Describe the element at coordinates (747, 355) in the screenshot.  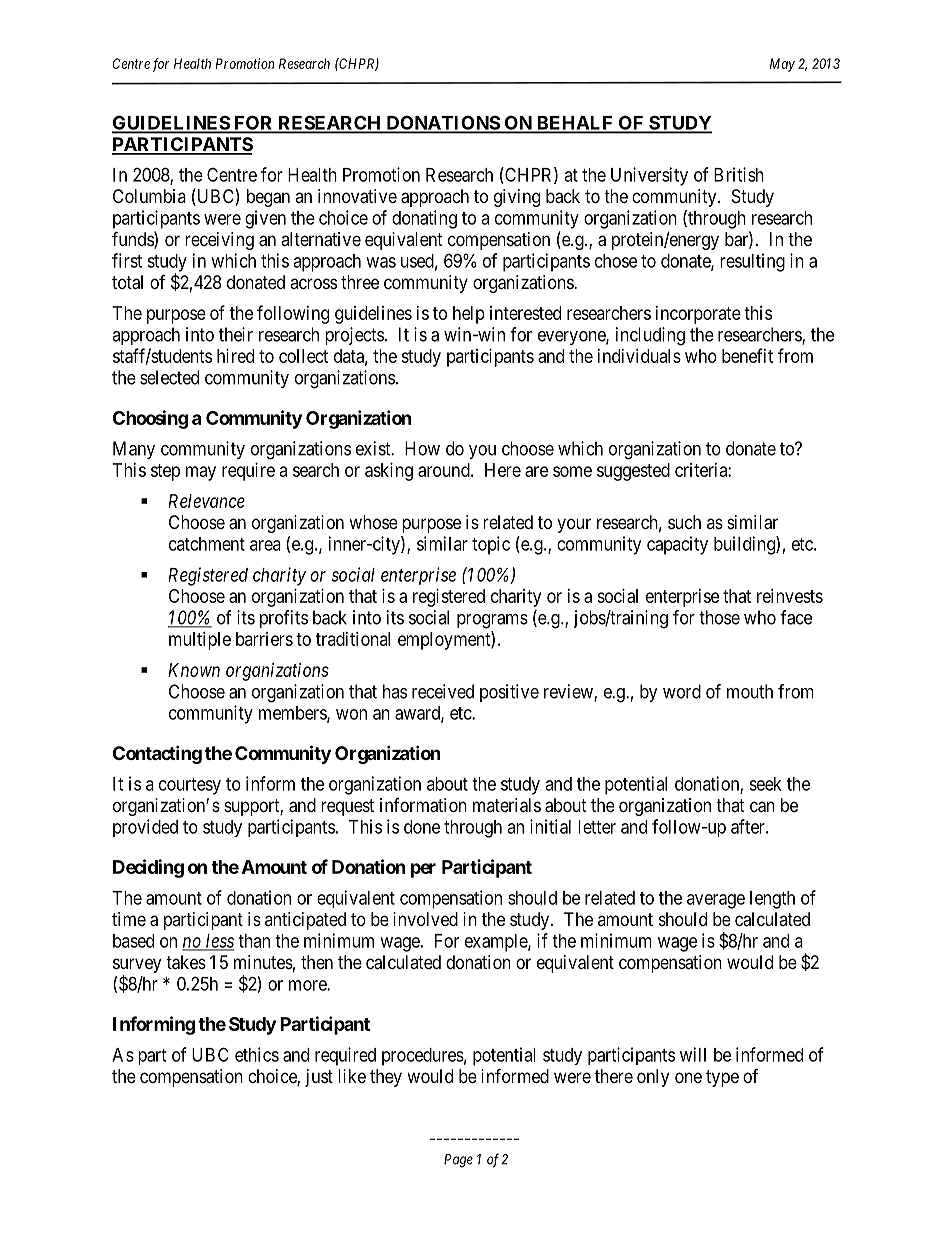
I see `benefit` at that location.
